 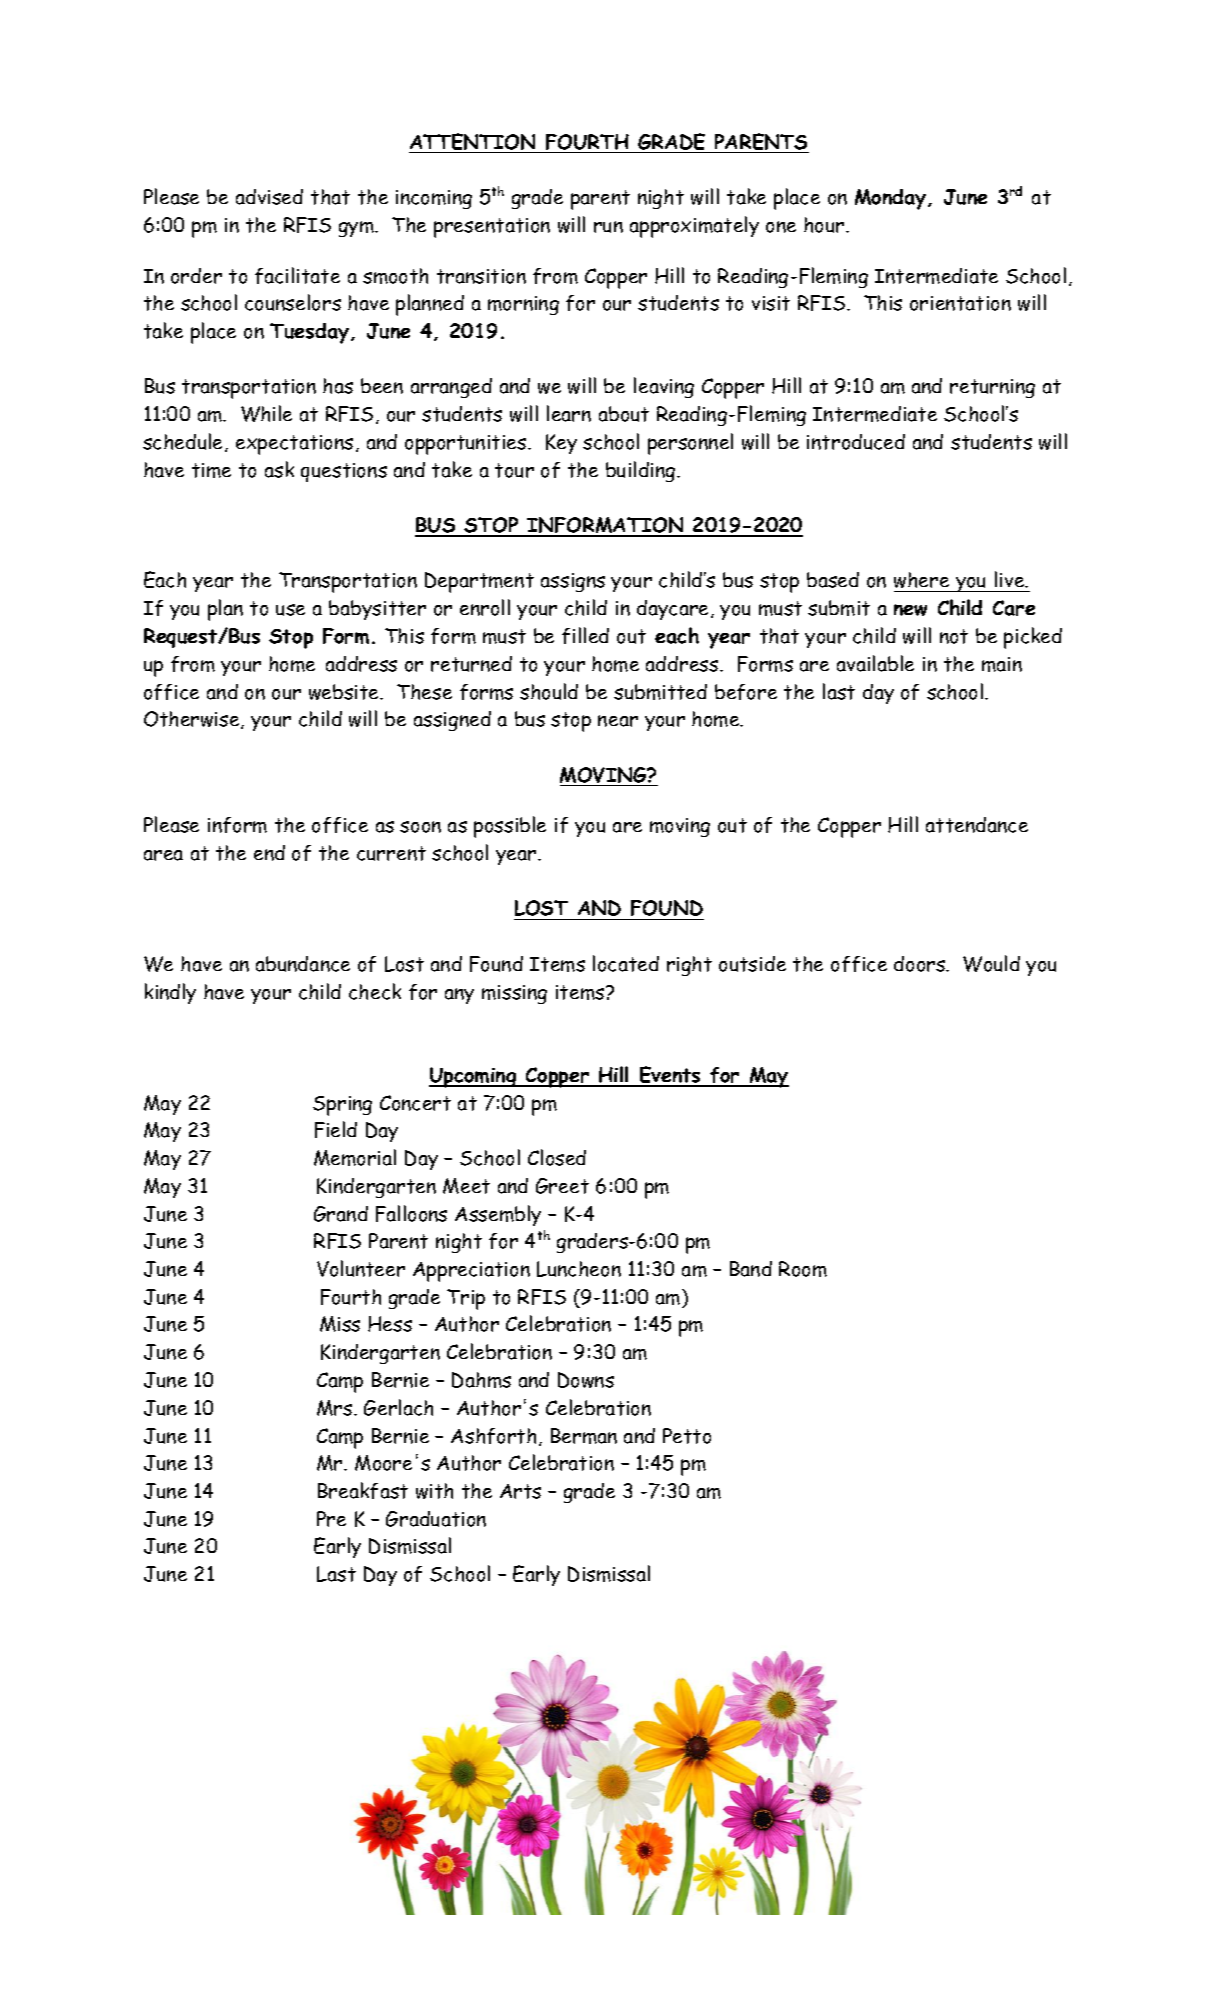 What do you see at coordinates (290, 610) in the image?
I see `use` at bounding box center [290, 610].
